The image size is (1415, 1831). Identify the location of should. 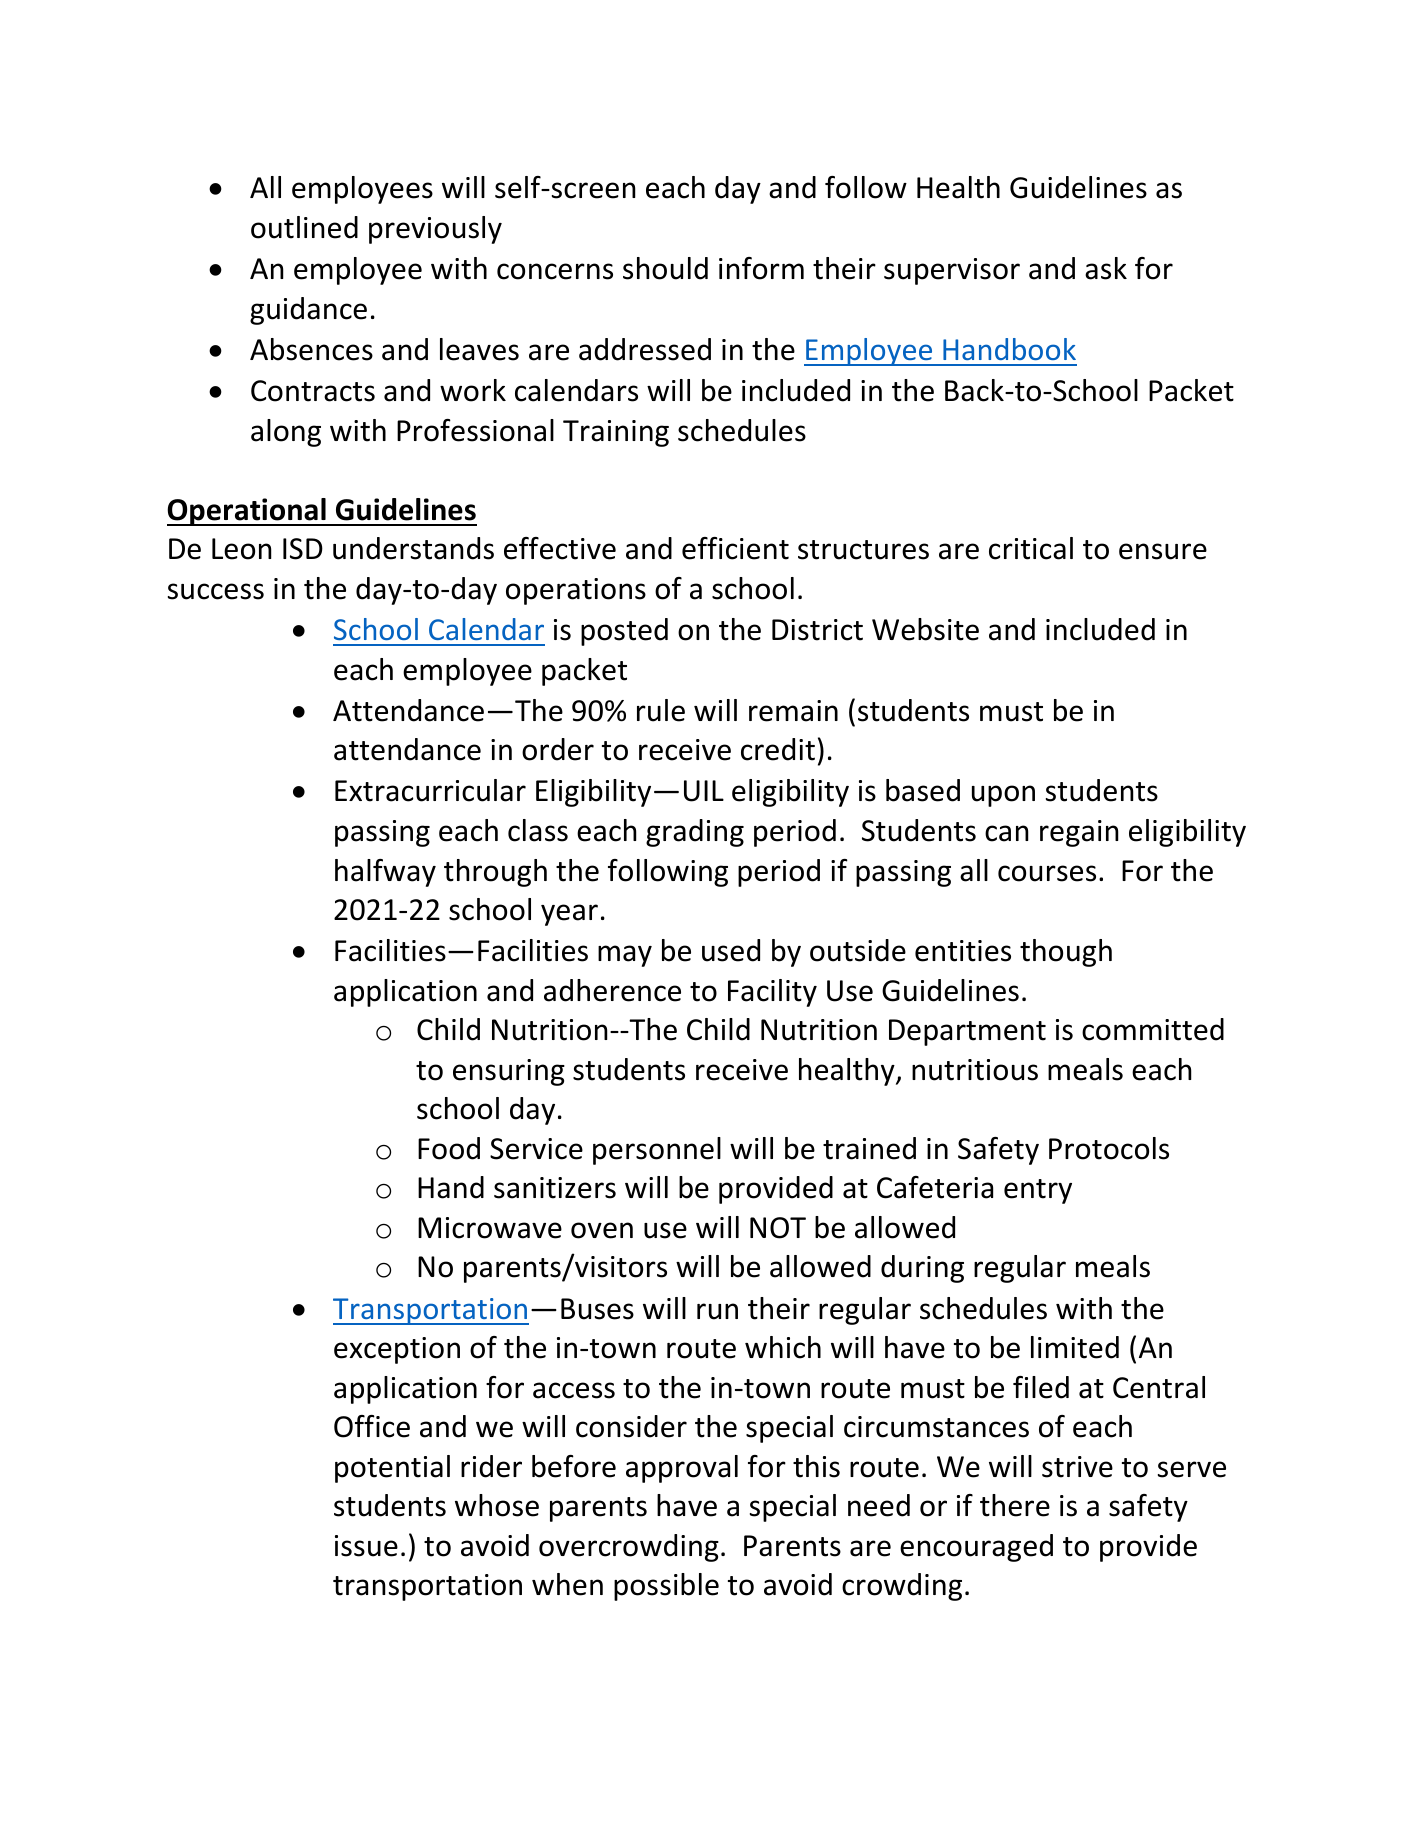
(665, 268).
